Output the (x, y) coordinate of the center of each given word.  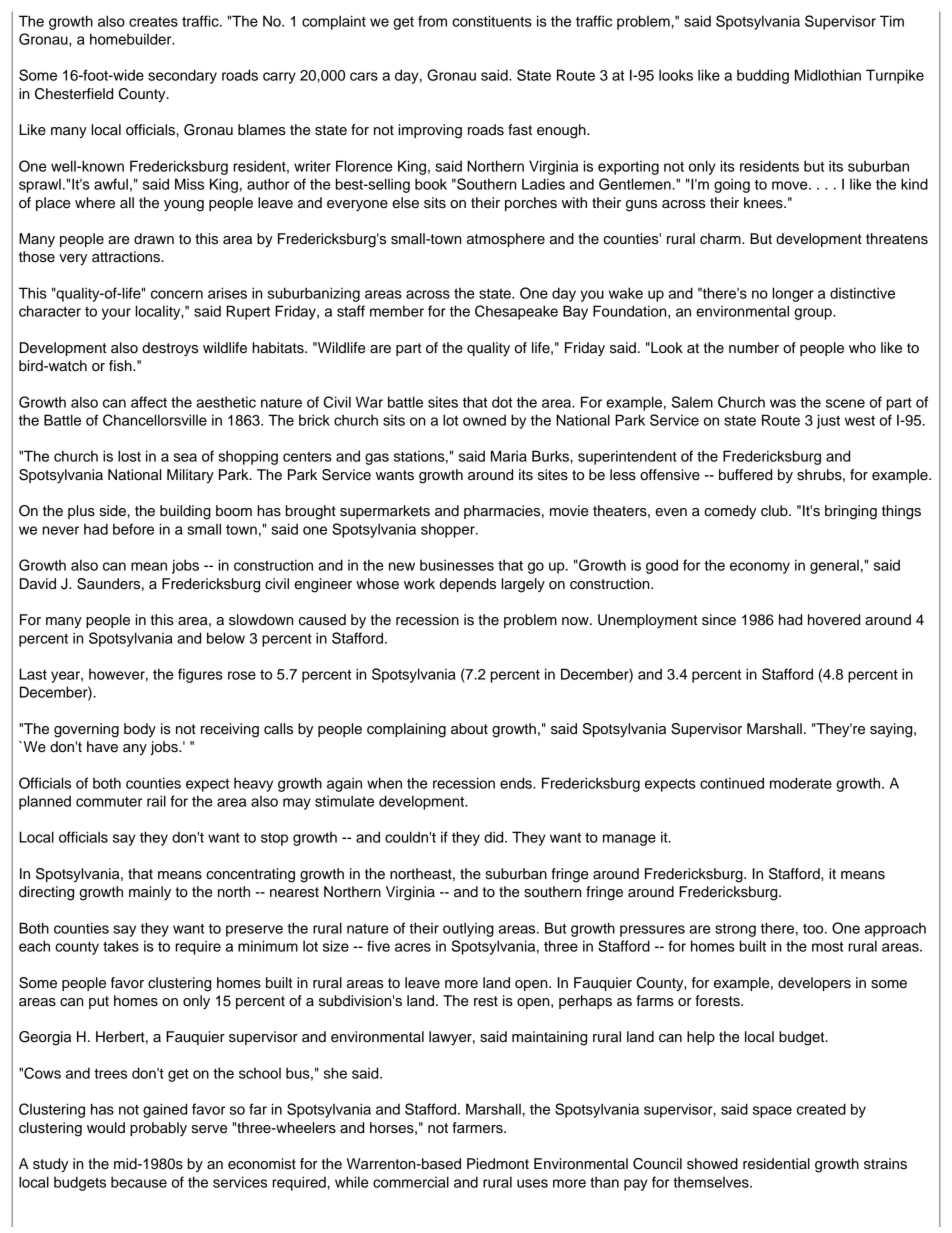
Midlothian (828, 75)
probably (158, 1129)
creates (153, 22)
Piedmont (498, 1164)
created (821, 1109)
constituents (492, 21)
